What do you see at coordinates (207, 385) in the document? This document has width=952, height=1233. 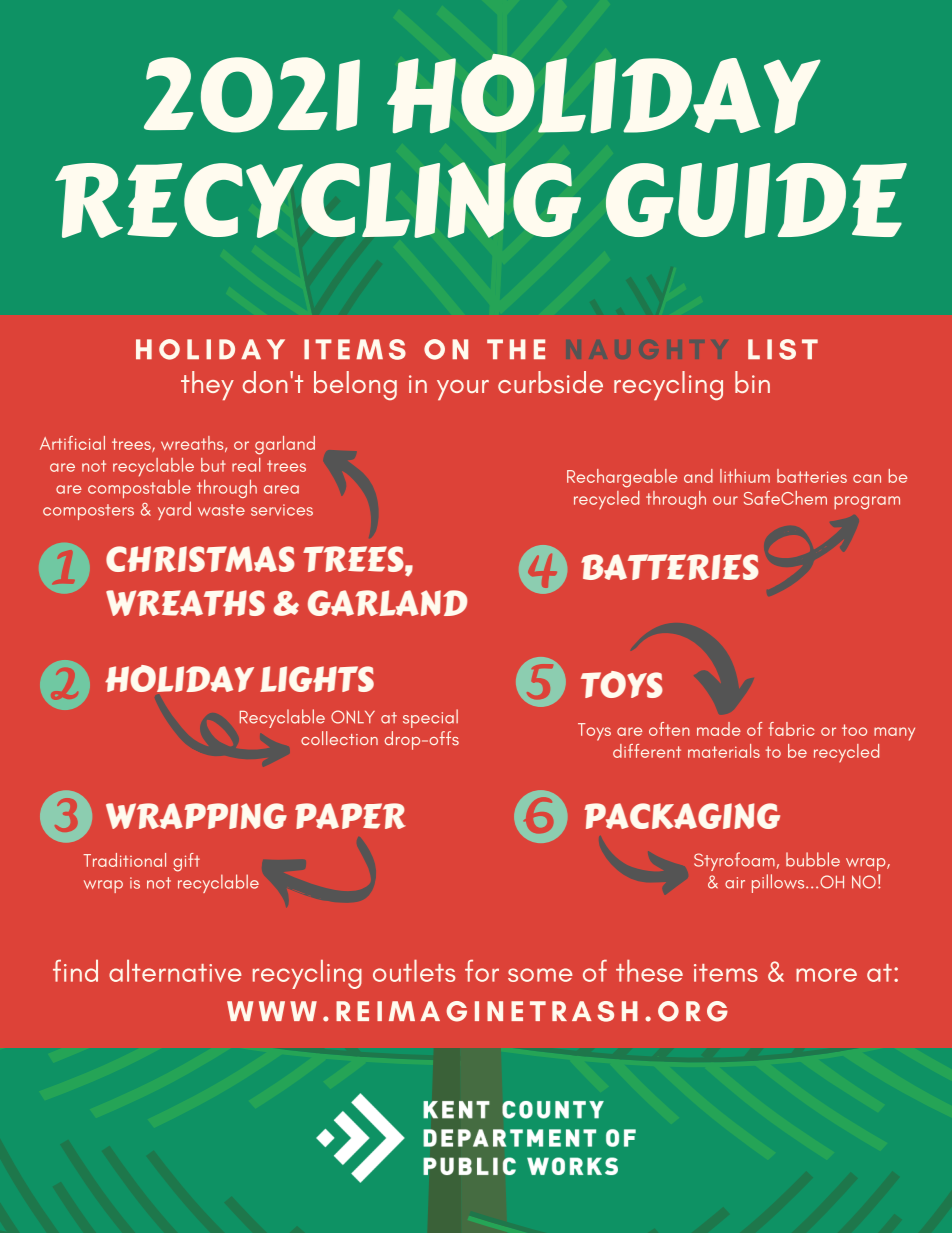 I see `they` at bounding box center [207, 385].
